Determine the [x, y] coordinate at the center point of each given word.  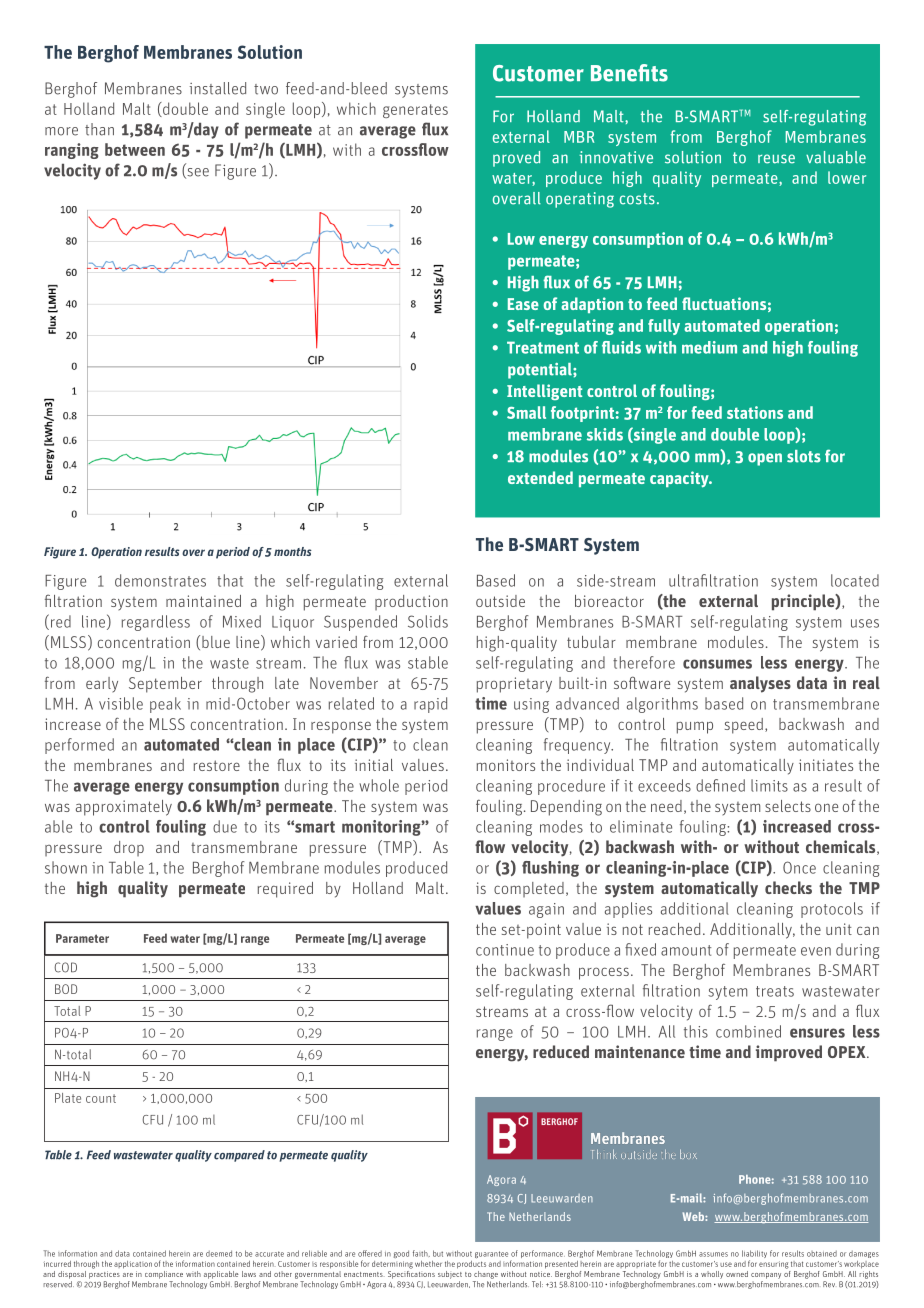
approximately [124, 808]
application [133, 1265]
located [855, 580]
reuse [776, 159]
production [411, 602]
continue [505, 950]
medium [709, 347]
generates [415, 111]
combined [748, 1031]
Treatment [543, 347]
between [135, 149]
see [197, 173]
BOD [66, 989]
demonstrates [160, 580]
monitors [506, 765]
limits [769, 785]
